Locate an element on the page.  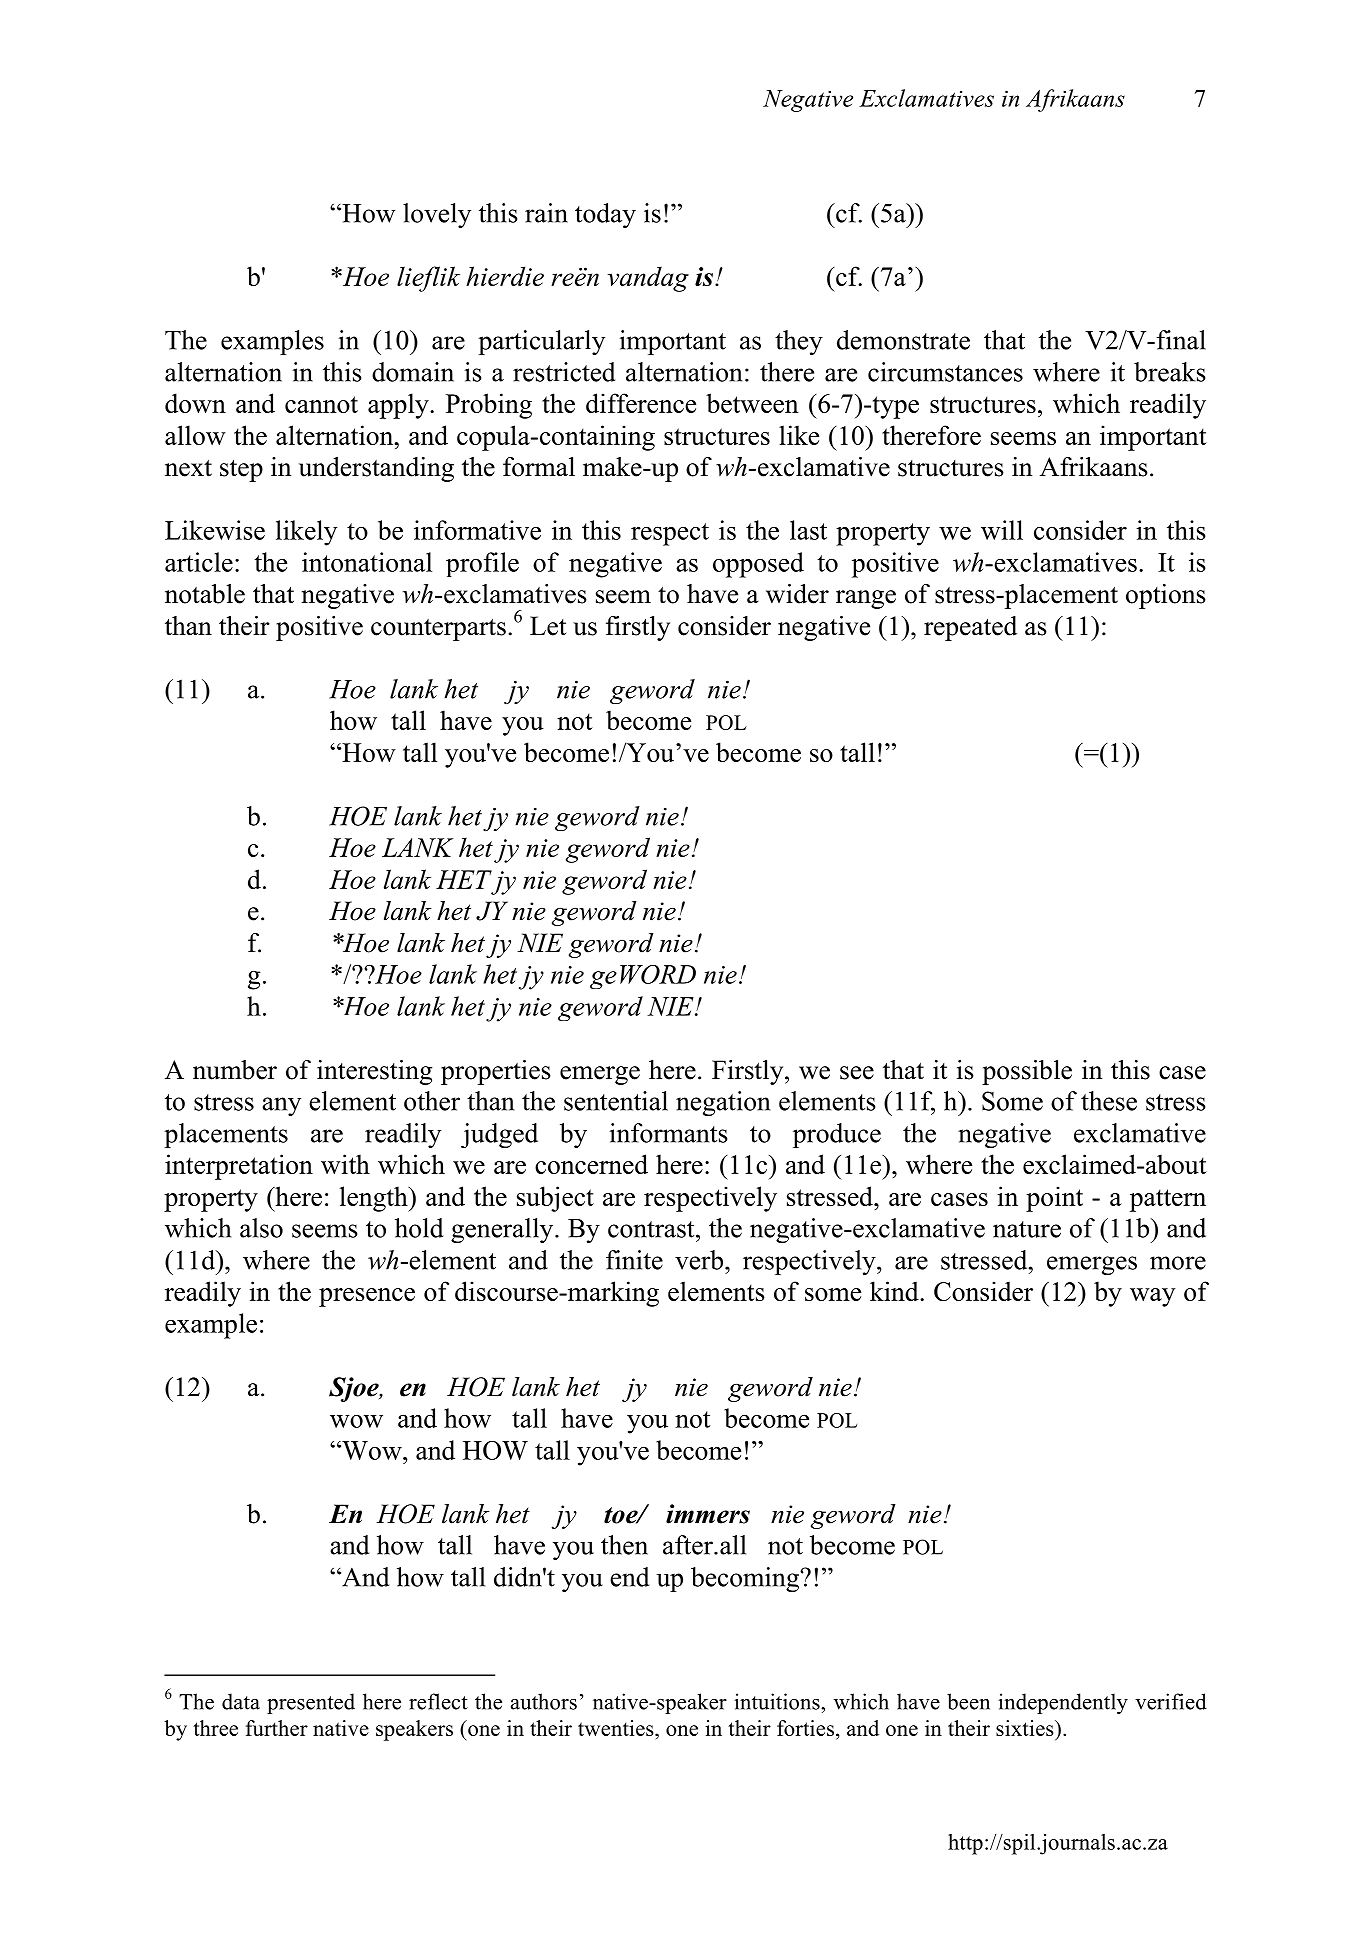
presented is located at coordinates (311, 1703).
